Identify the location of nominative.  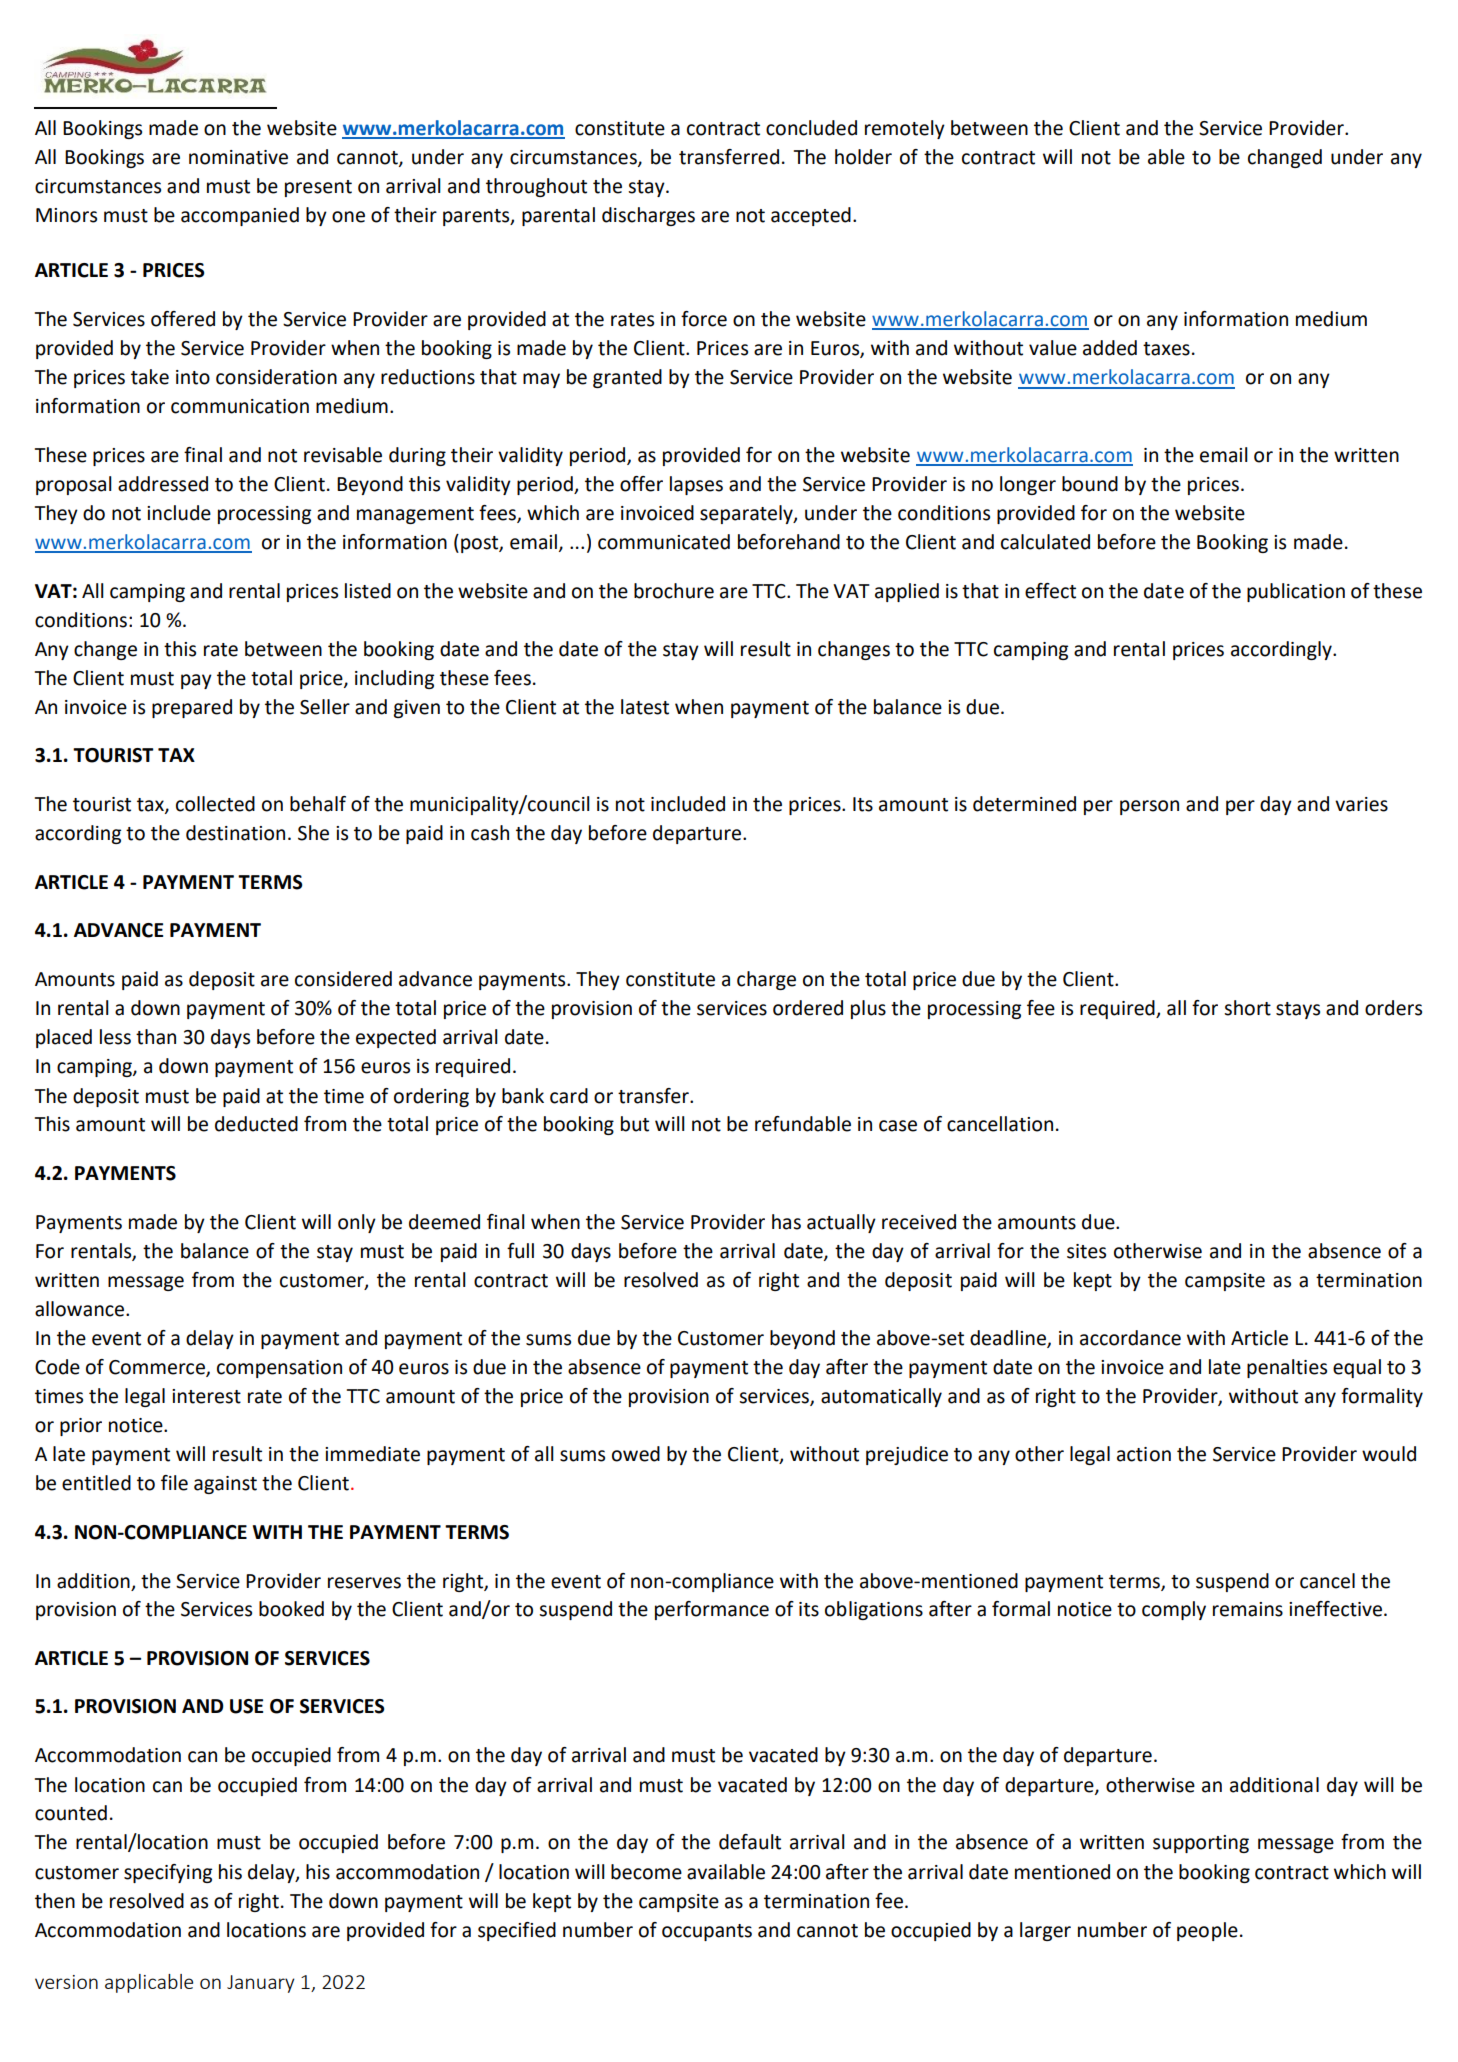
(238, 157).
